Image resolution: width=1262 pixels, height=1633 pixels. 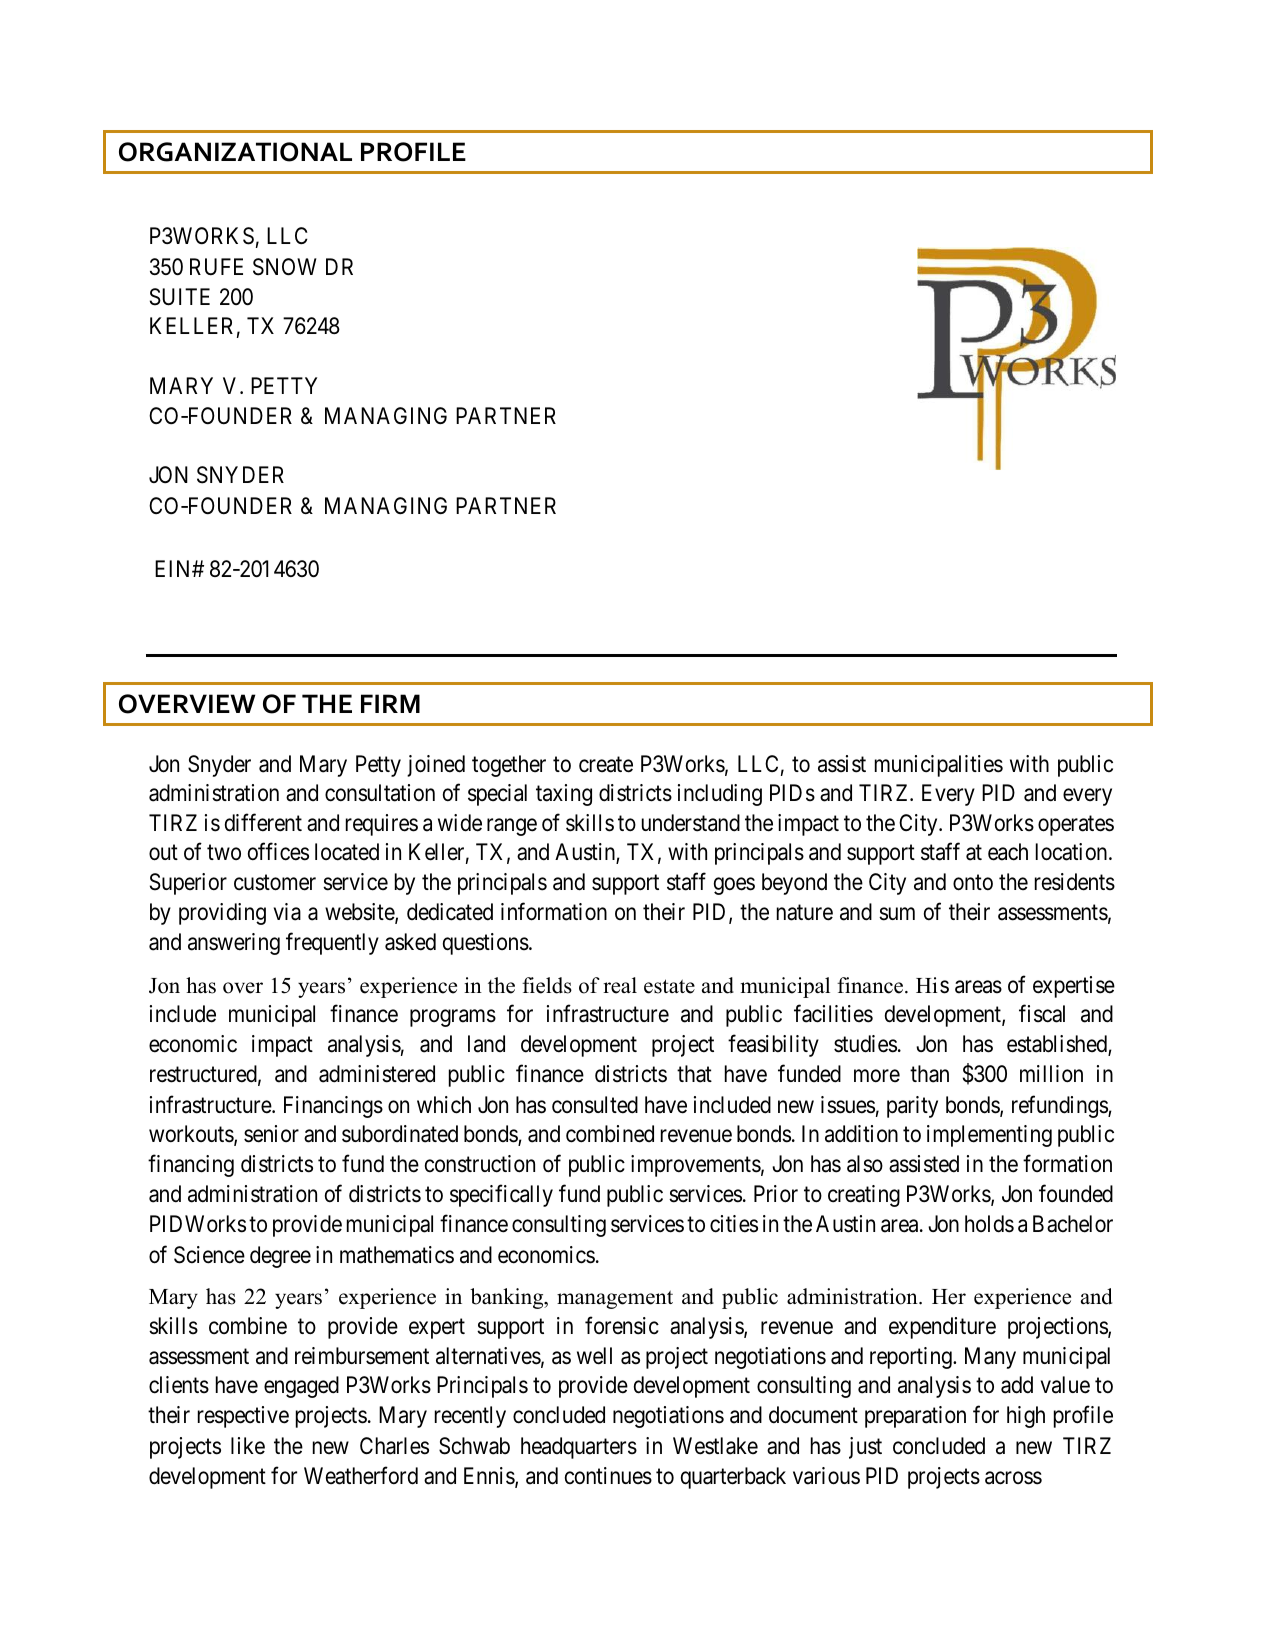 I want to click on understand, so click(x=691, y=823).
